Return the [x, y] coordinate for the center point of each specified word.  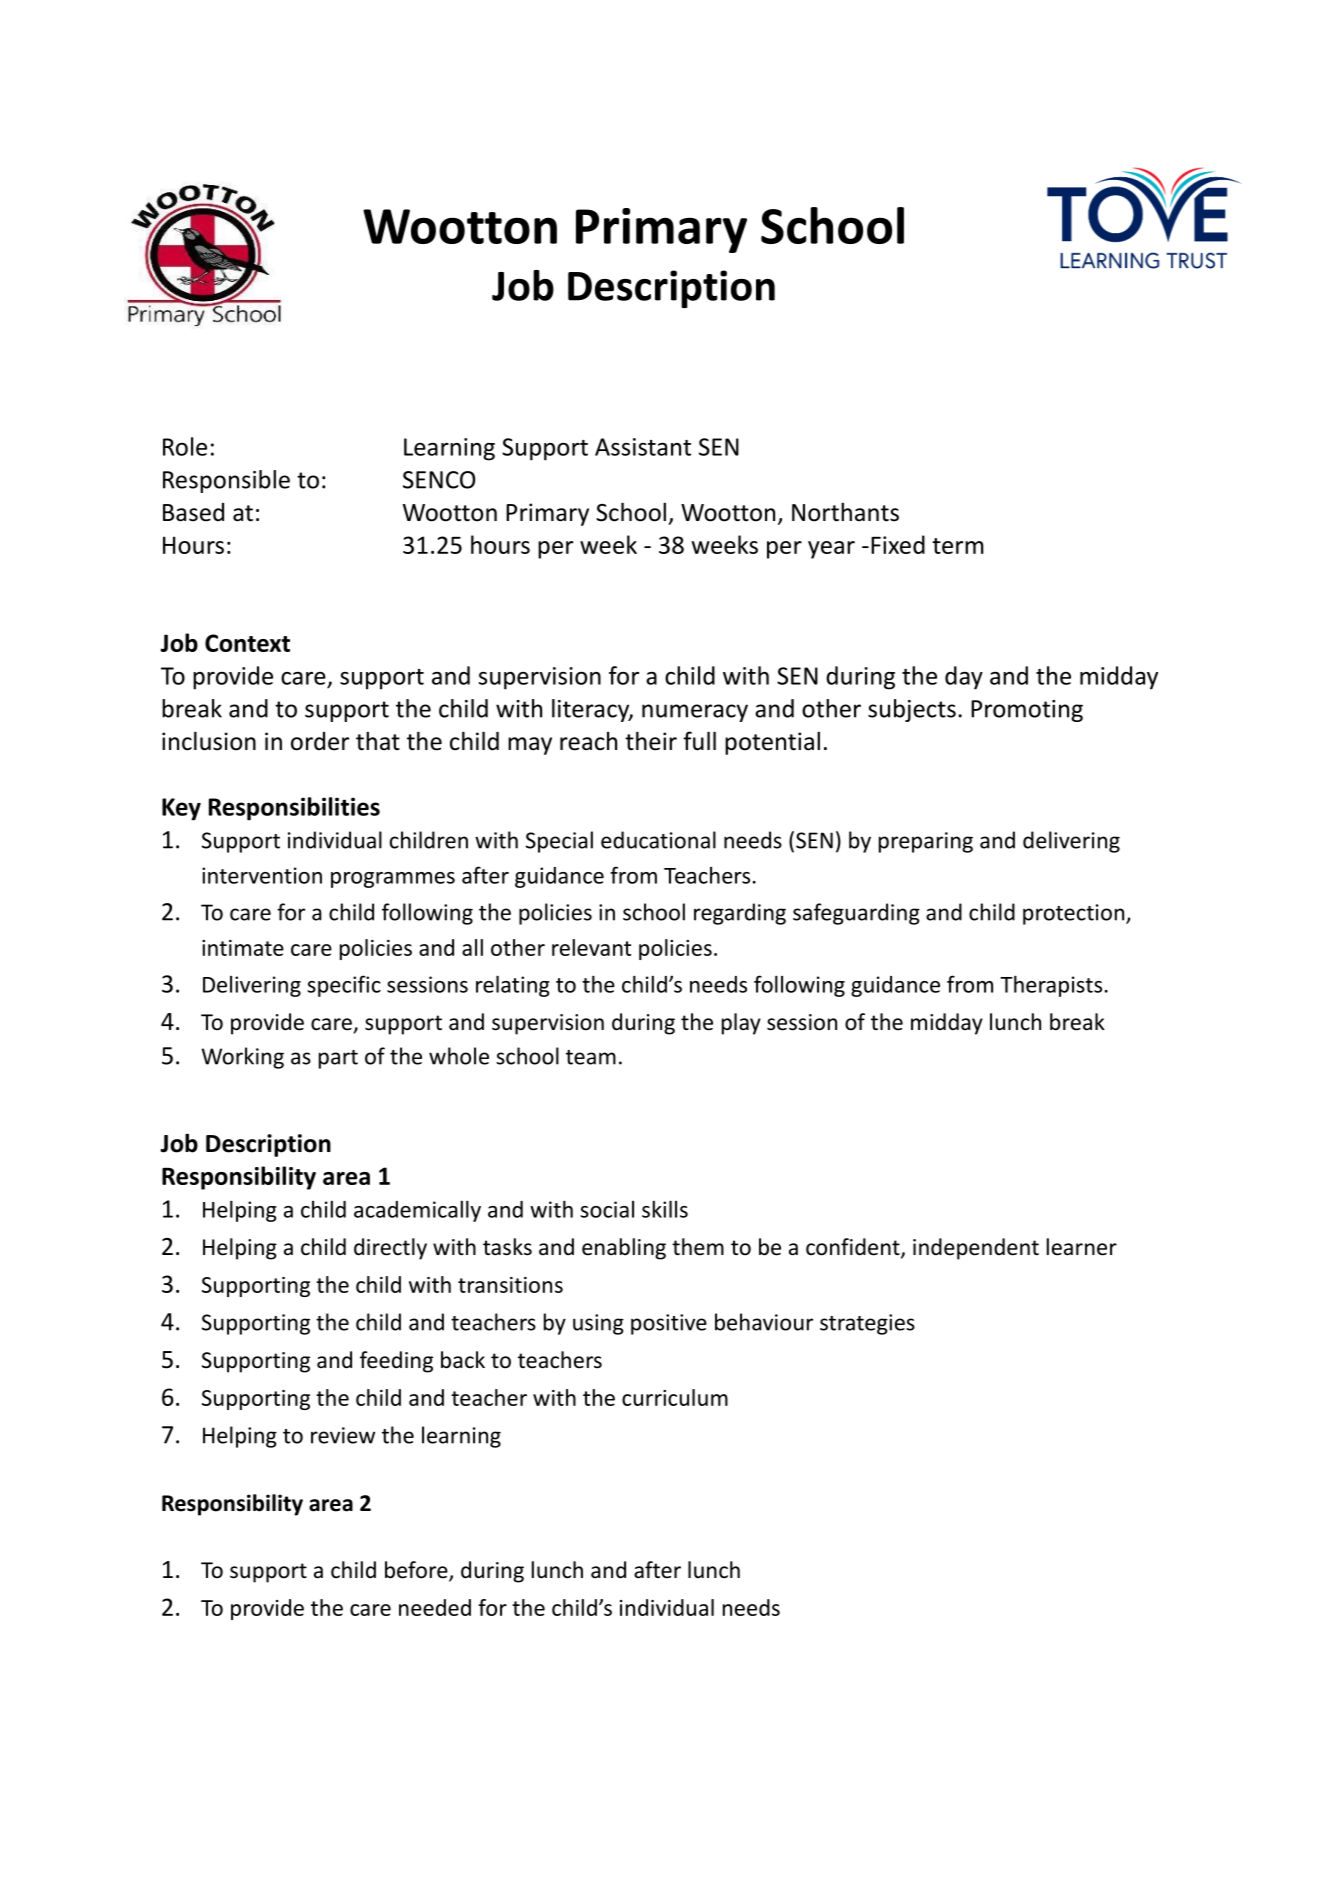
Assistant [643, 447]
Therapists [1051, 986]
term [958, 546]
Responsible [226, 481]
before [417, 1571]
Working [243, 1058]
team [591, 1057]
